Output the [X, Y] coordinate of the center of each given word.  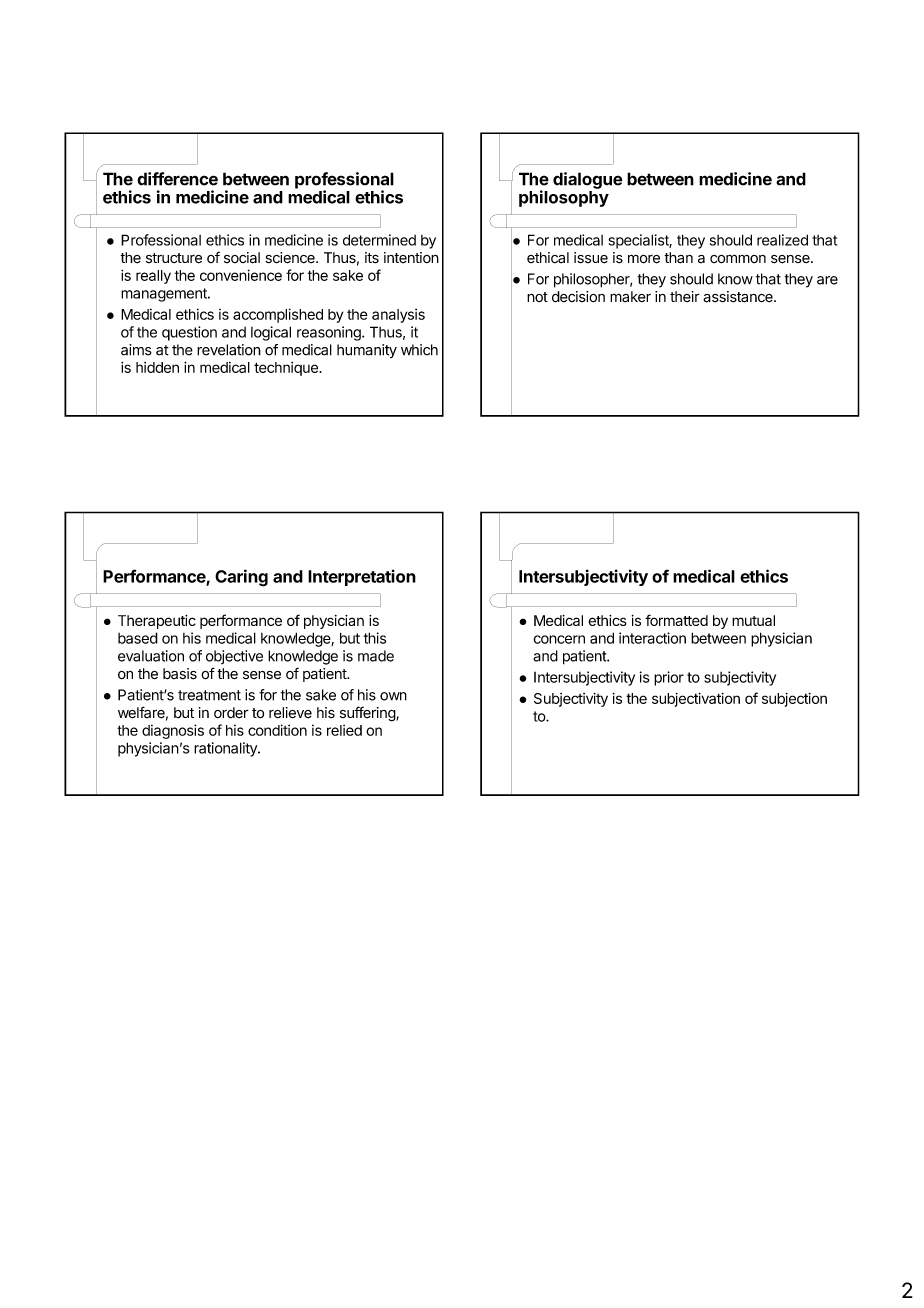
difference [177, 179]
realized [782, 240]
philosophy [564, 198]
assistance [739, 297]
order [231, 713]
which [419, 350]
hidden [157, 367]
